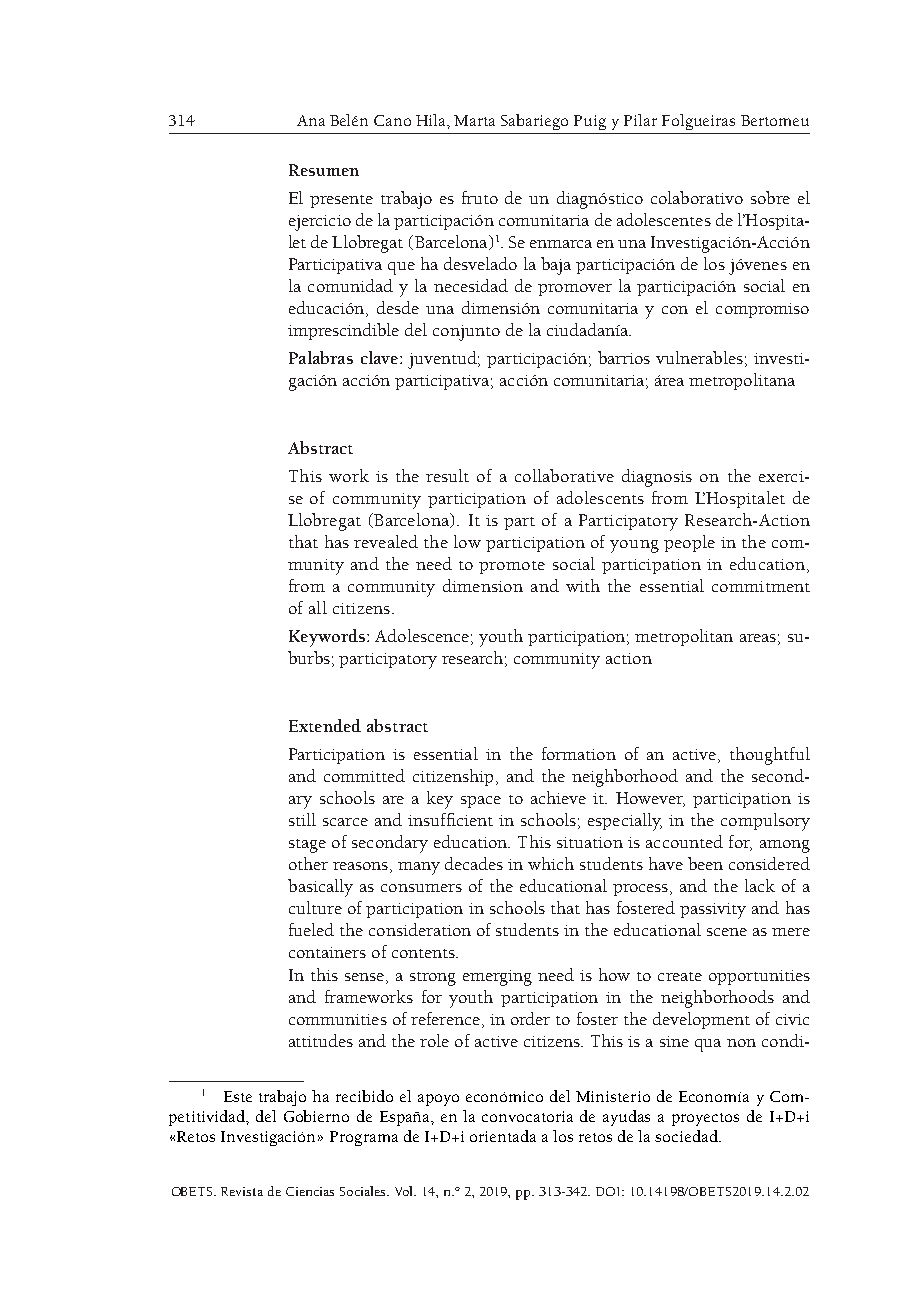 The height and width of the screenshot is (1305, 924). I want to click on people, so click(689, 543).
